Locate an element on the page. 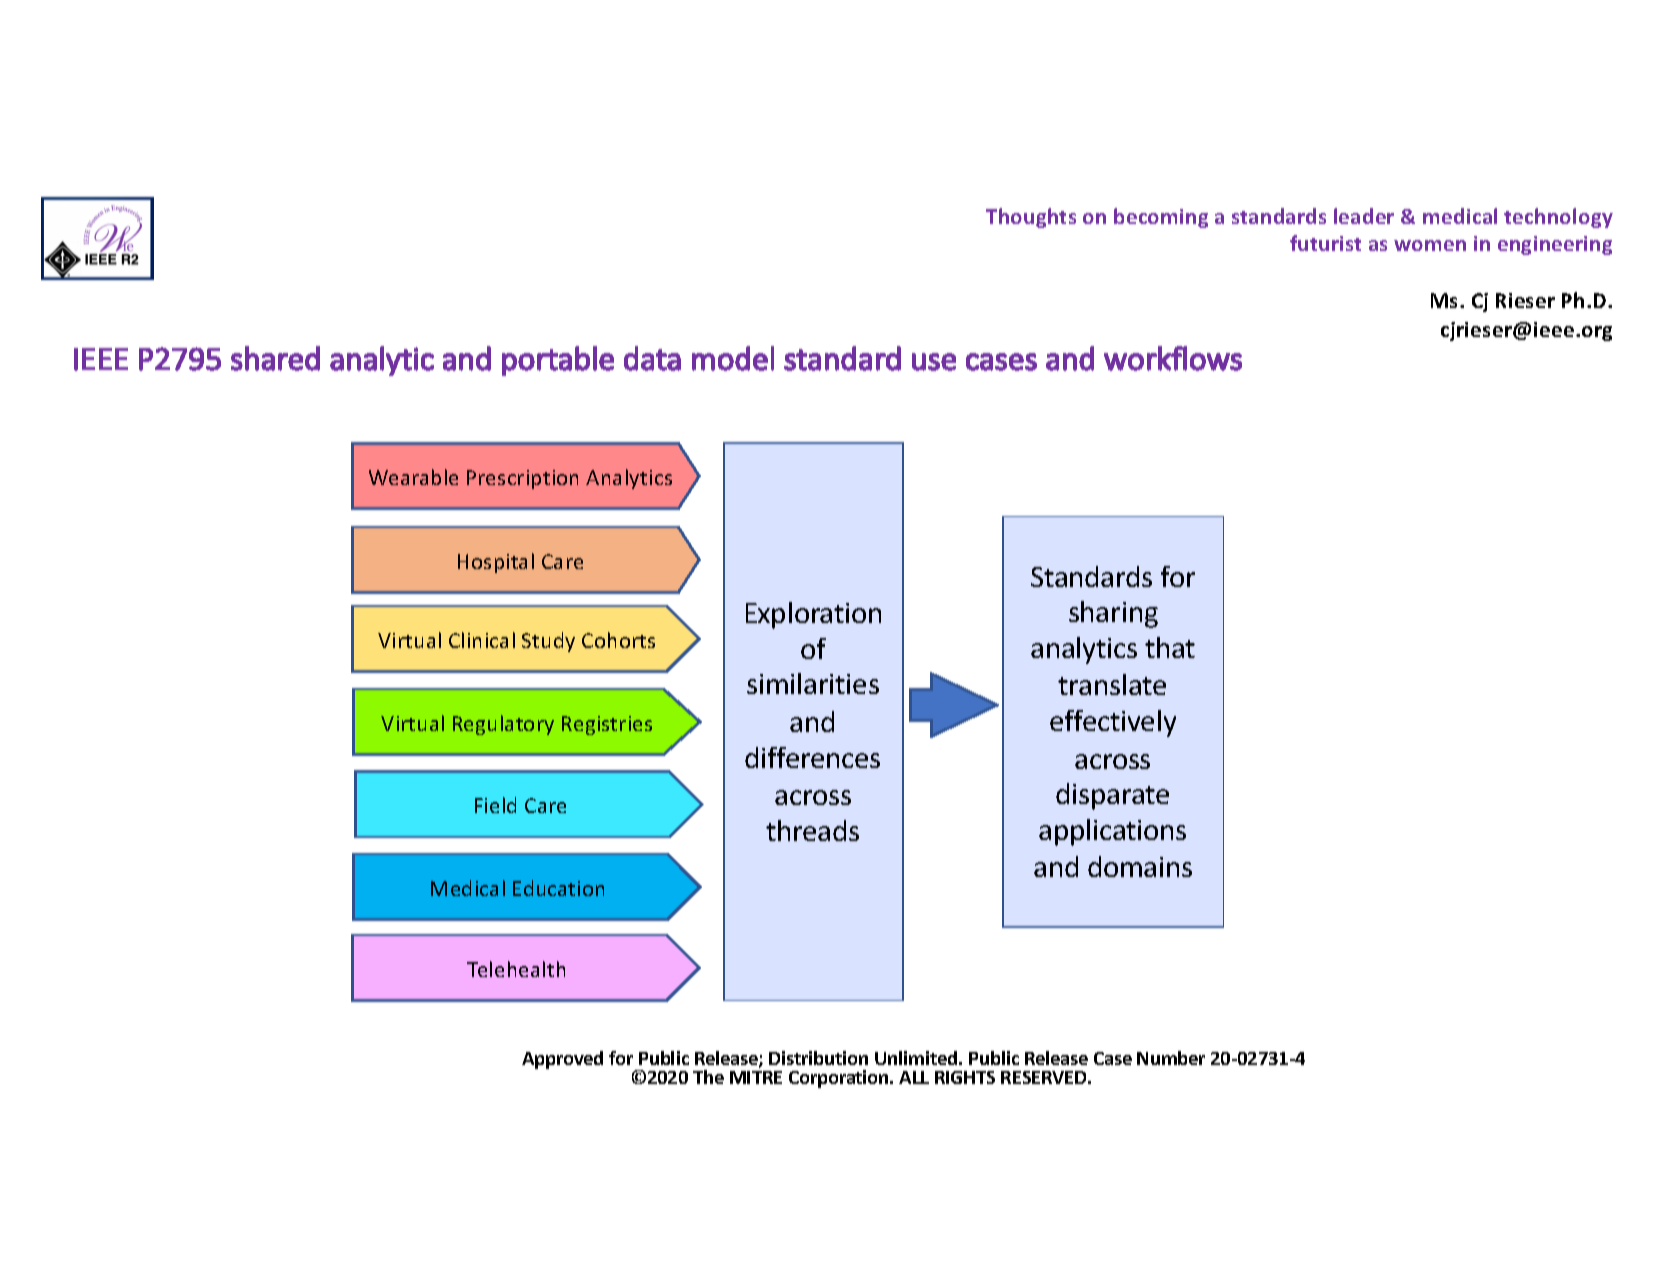  Field is located at coordinates (495, 805).
